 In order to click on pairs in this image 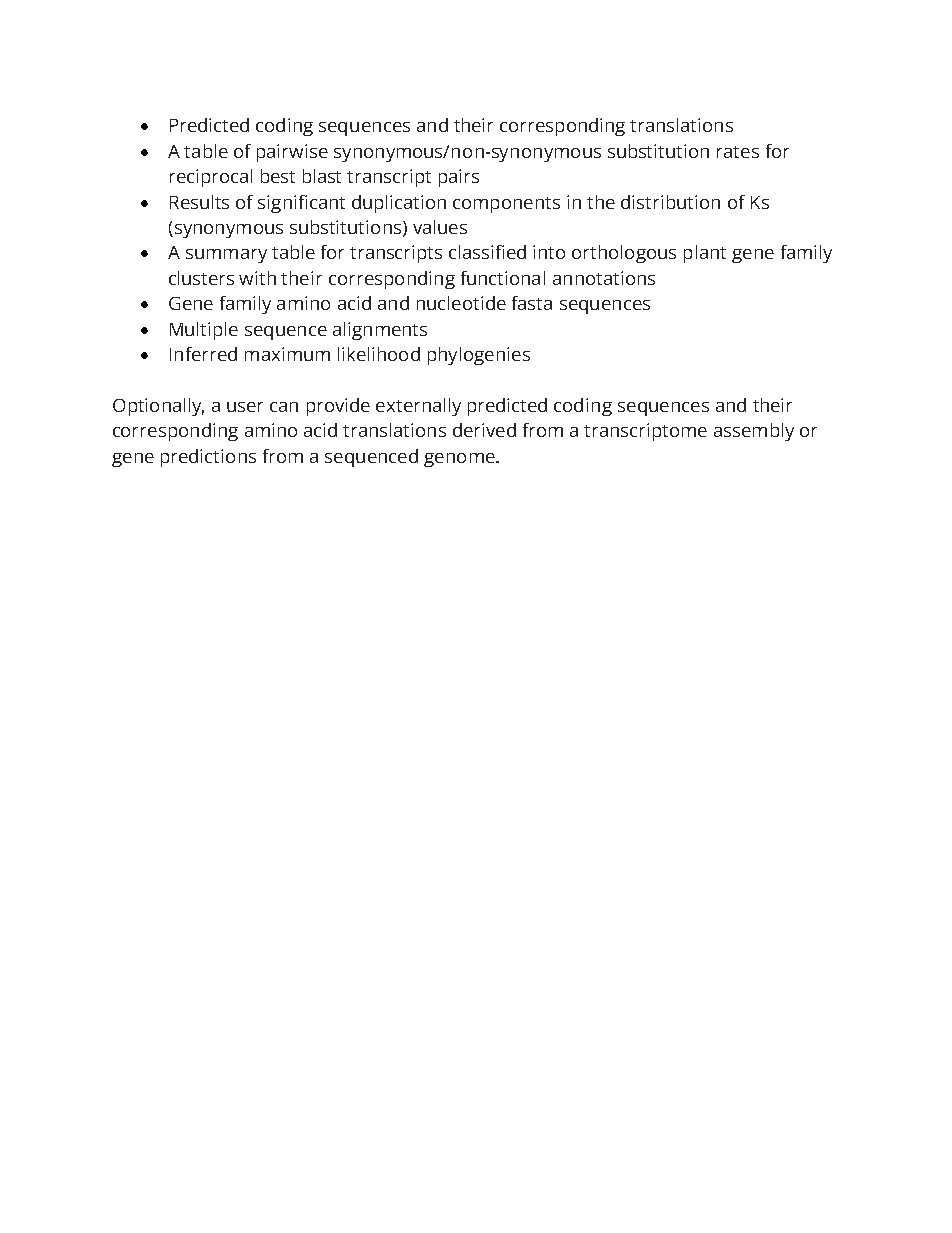, I will do `click(459, 178)`.
